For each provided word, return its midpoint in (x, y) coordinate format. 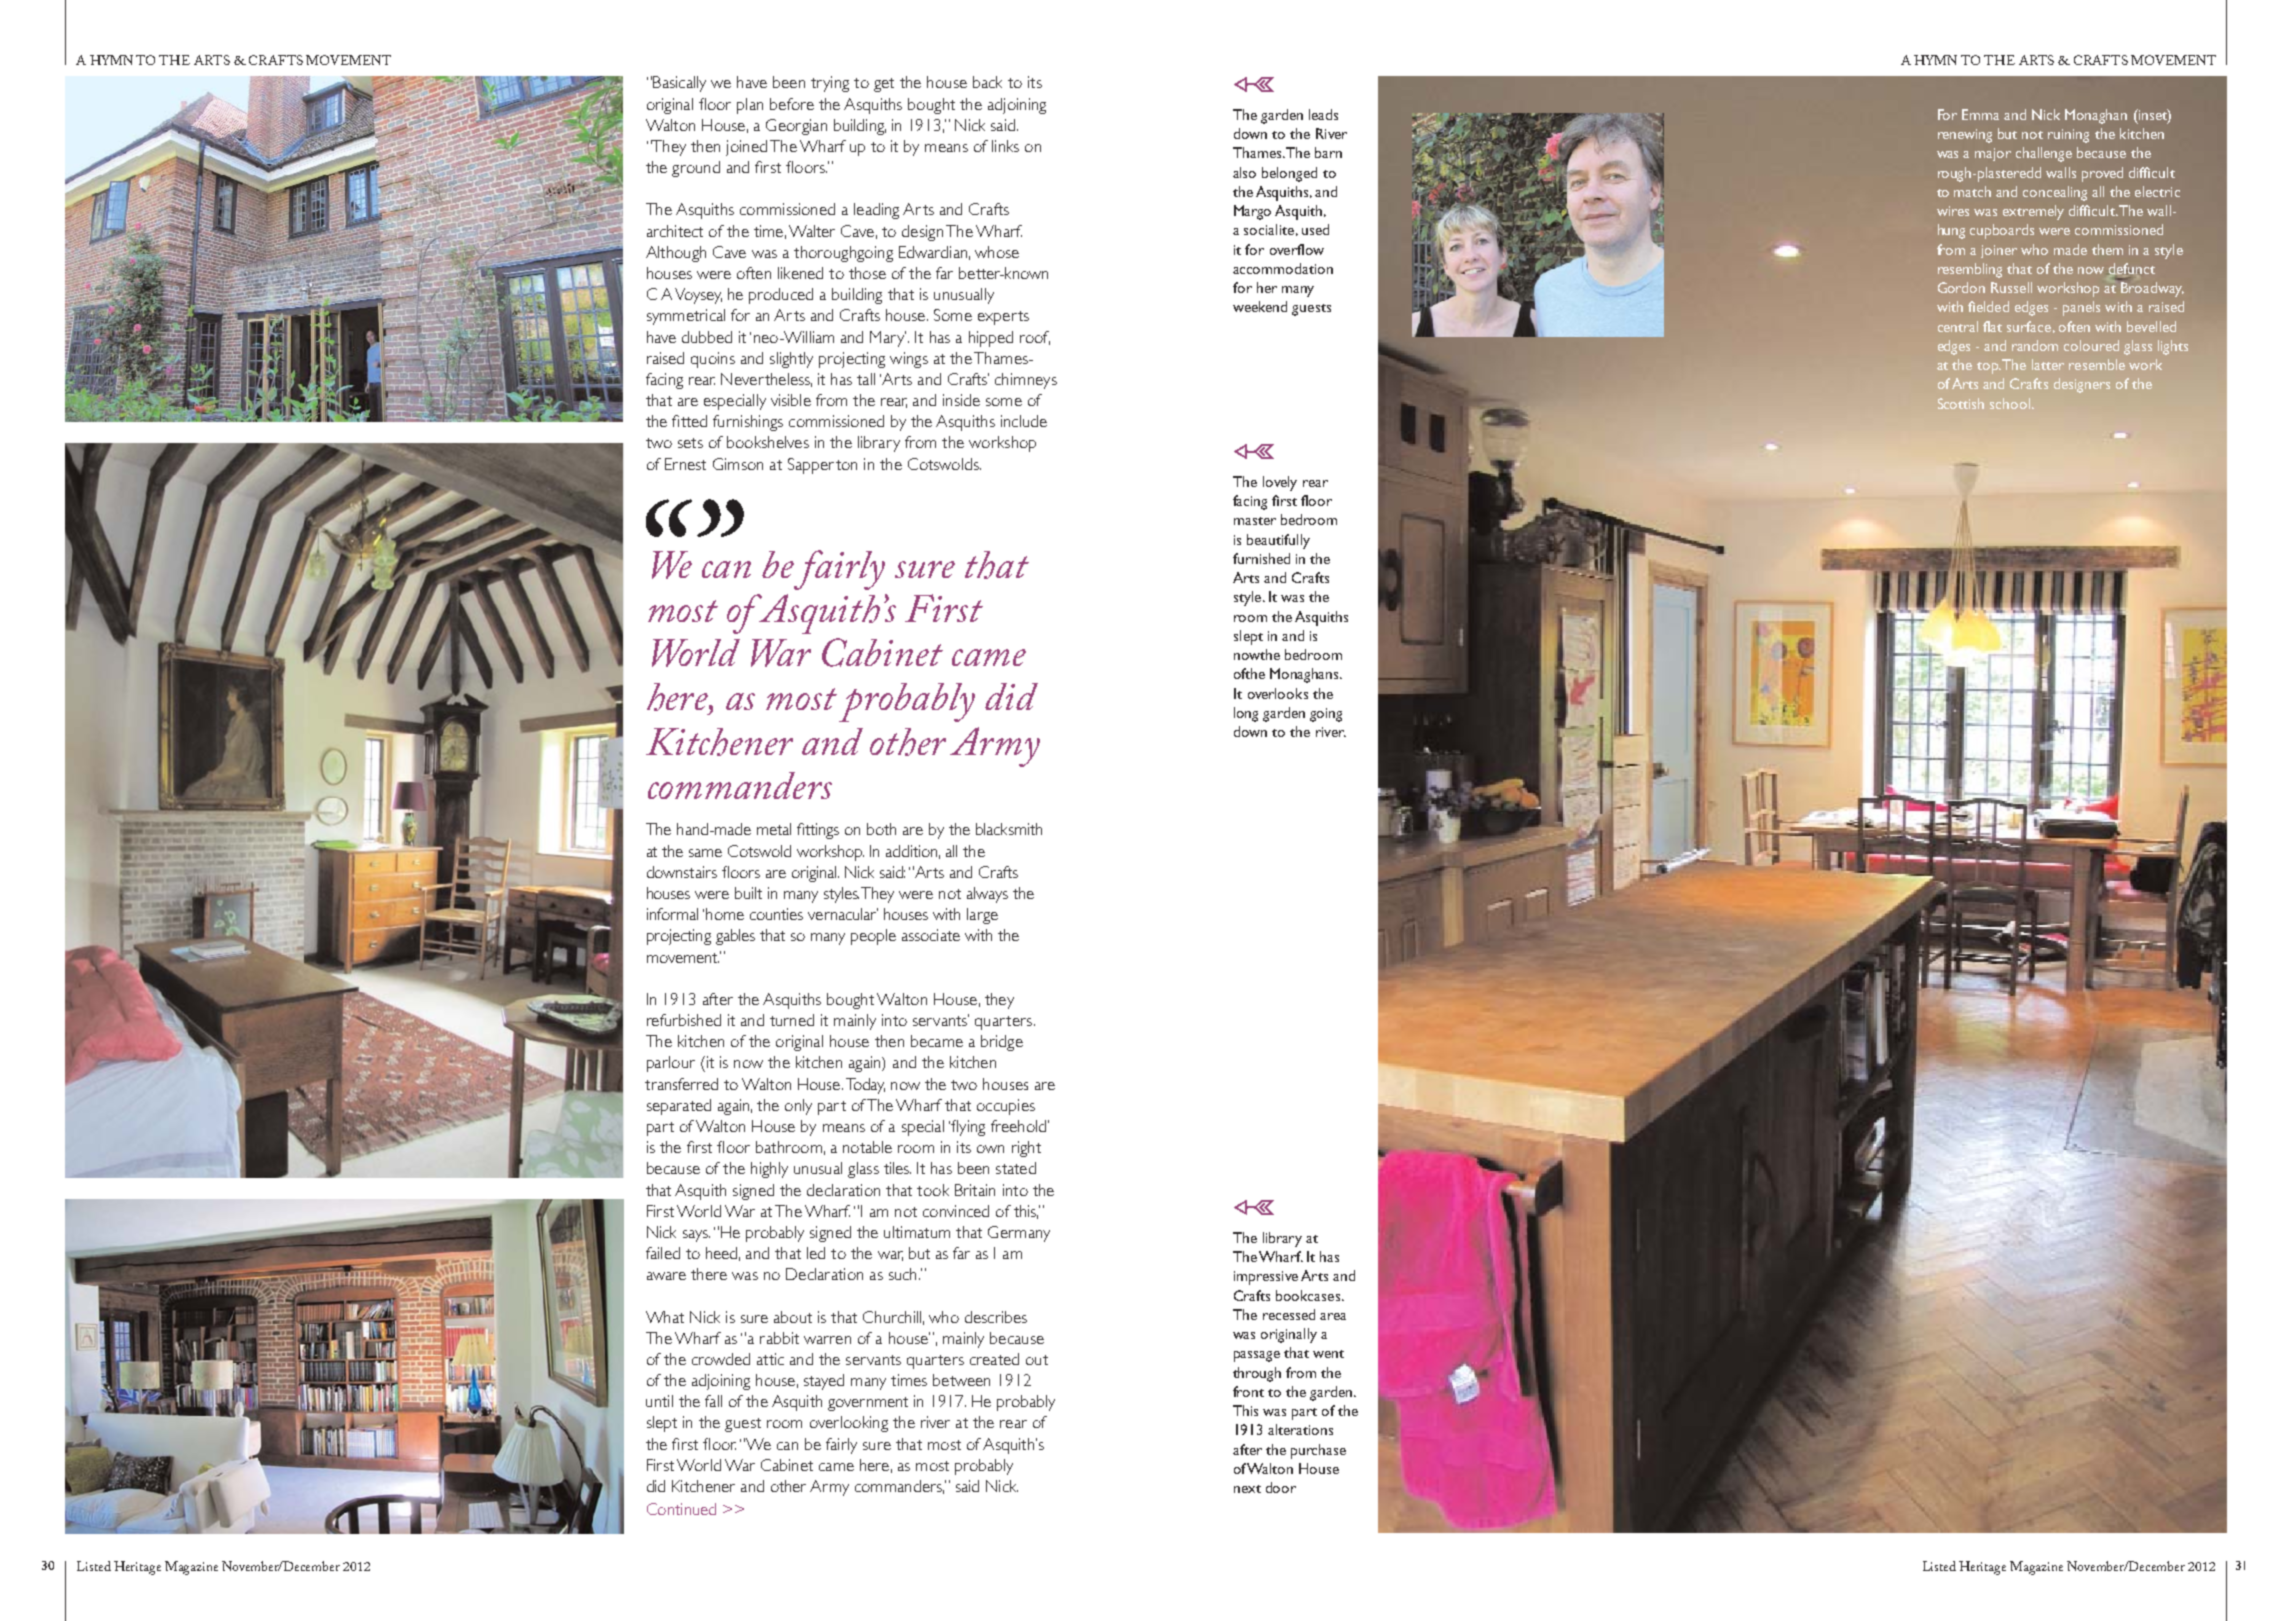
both (881, 829)
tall (866, 379)
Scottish (1961, 403)
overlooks (1278, 693)
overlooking (849, 1424)
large (982, 916)
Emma (1980, 114)
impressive (1266, 1278)
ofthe (1249, 673)
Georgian (796, 127)
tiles (897, 1168)
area (1333, 1316)
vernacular (843, 914)
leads (1323, 114)
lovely (1280, 483)
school (2011, 403)
